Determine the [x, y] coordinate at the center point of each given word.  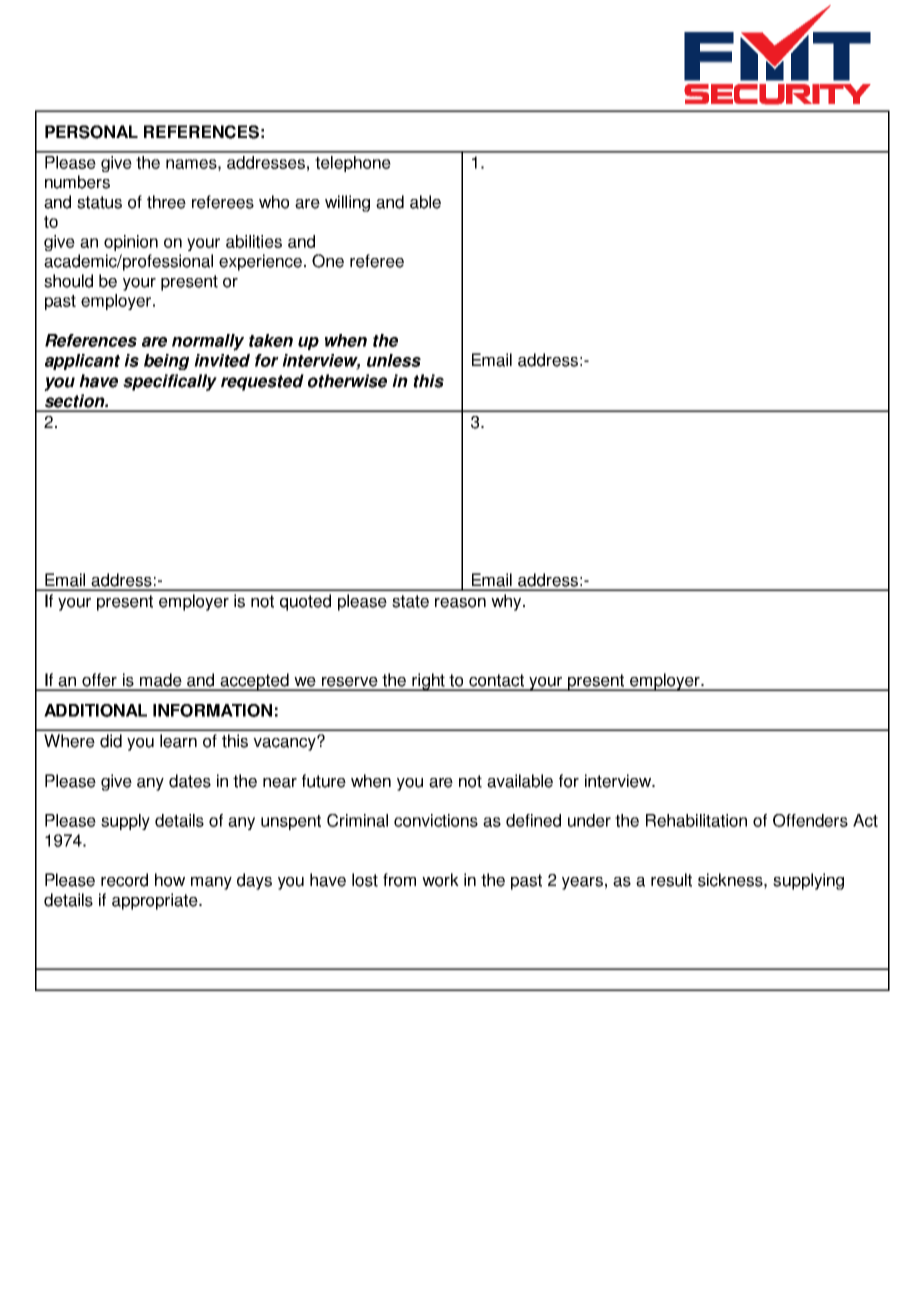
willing [347, 203]
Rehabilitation [696, 820]
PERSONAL [91, 132]
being [166, 362]
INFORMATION [212, 710]
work [440, 880]
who [274, 202]
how [170, 880]
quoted [305, 602]
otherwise [347, 381]
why [507, 602]
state [410, 601]
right [429, 682]
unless [394, 360]
